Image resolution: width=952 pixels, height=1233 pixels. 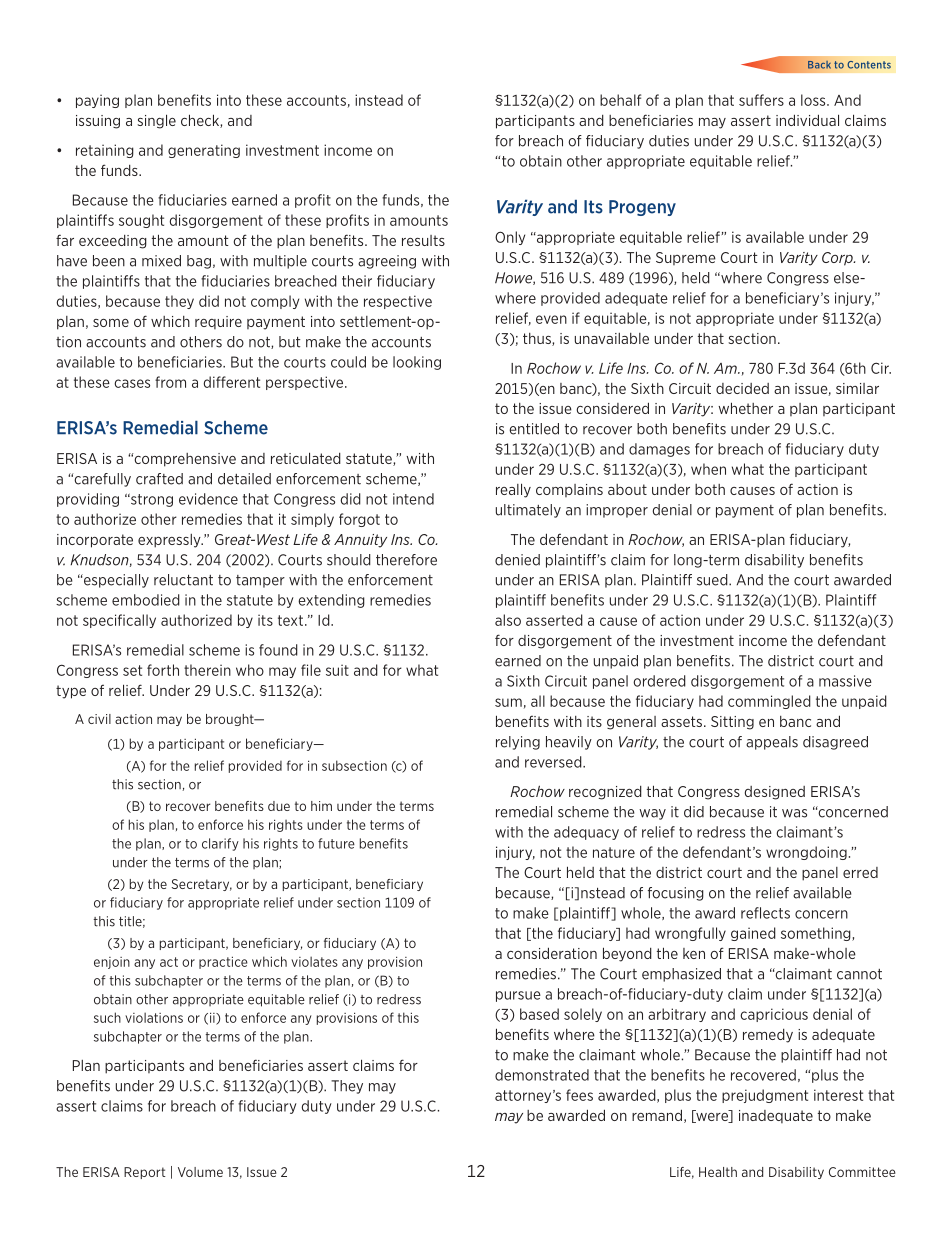 I want to click on were, so click(x=712, y=1116).
